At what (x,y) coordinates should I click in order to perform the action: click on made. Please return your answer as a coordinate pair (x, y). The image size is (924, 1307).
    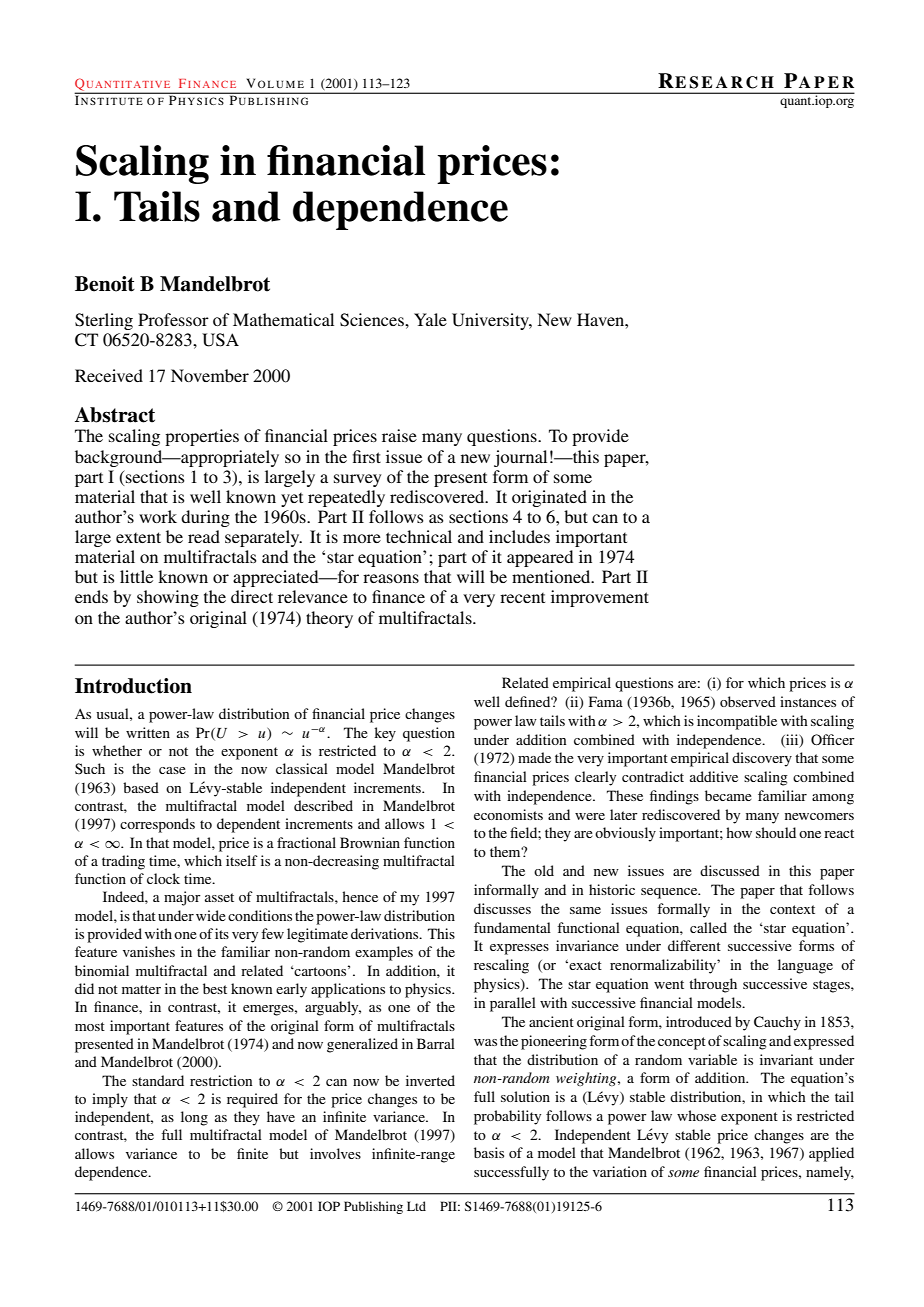
    Looking at the image, I should click on (534, 757).
